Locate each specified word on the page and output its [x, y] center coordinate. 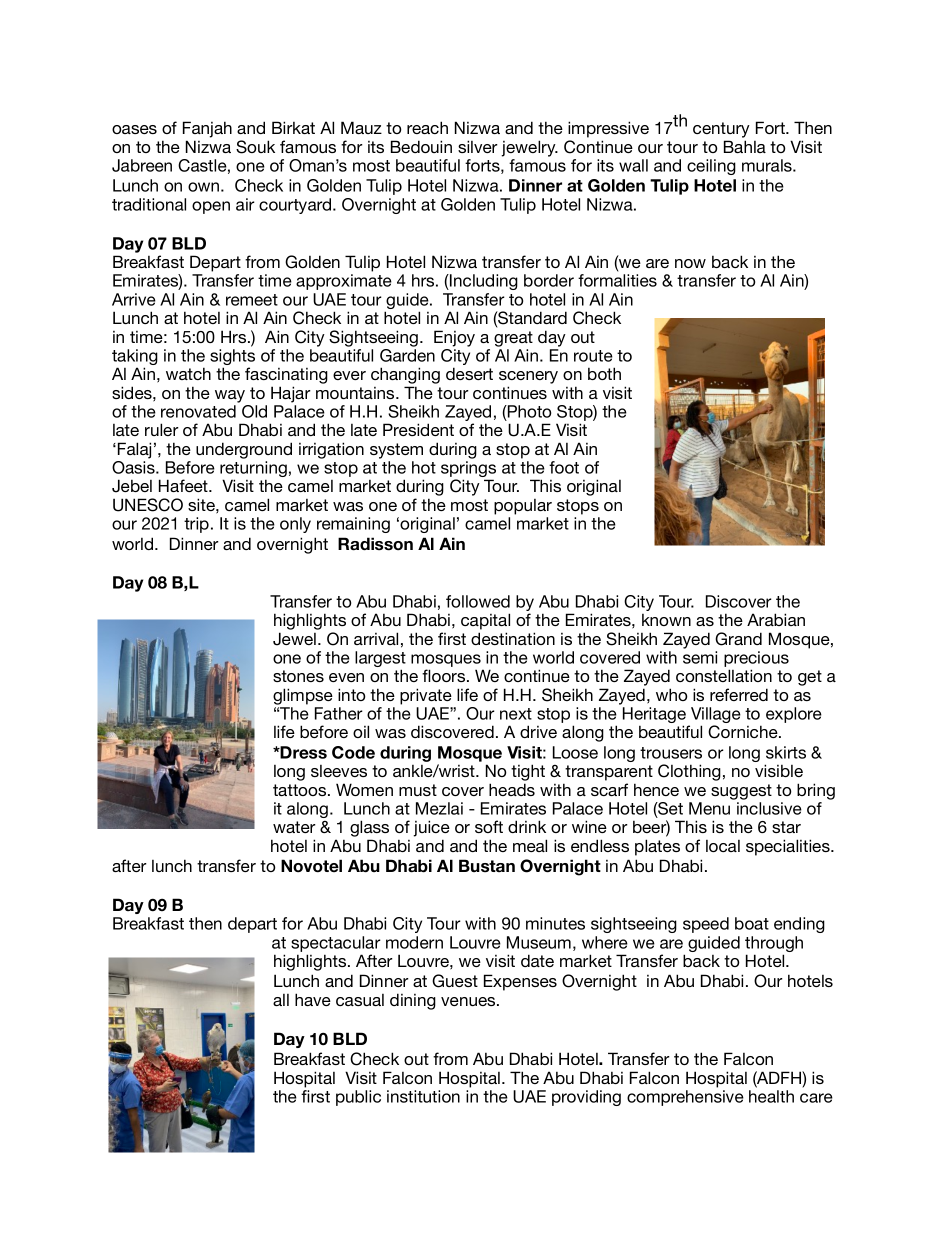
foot [564, 467]
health [771, 1096]
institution [423, 1096]
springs [468, 470]
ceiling [711, 167]
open [211, 207]
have [313, 999]
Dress [303, 752]
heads [512, 789]
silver [478, 146]
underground [244, 450]
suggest [741, 792]
